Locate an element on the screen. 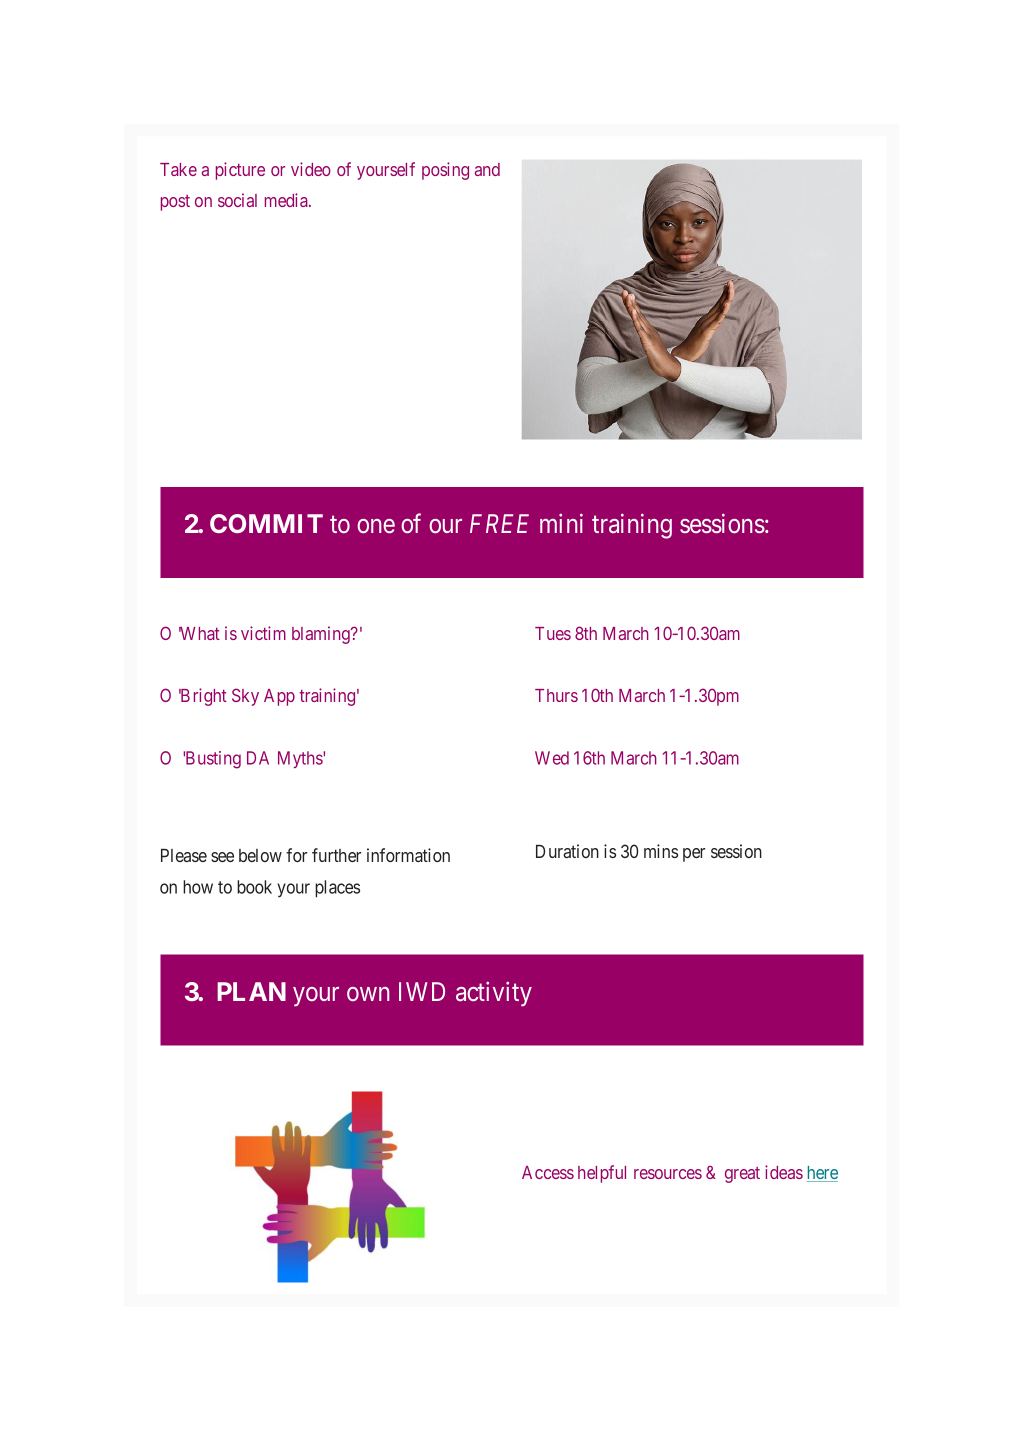 The width and height of the screenshot is (1023, 1446). Duration is located at coordinates (567, 851).
